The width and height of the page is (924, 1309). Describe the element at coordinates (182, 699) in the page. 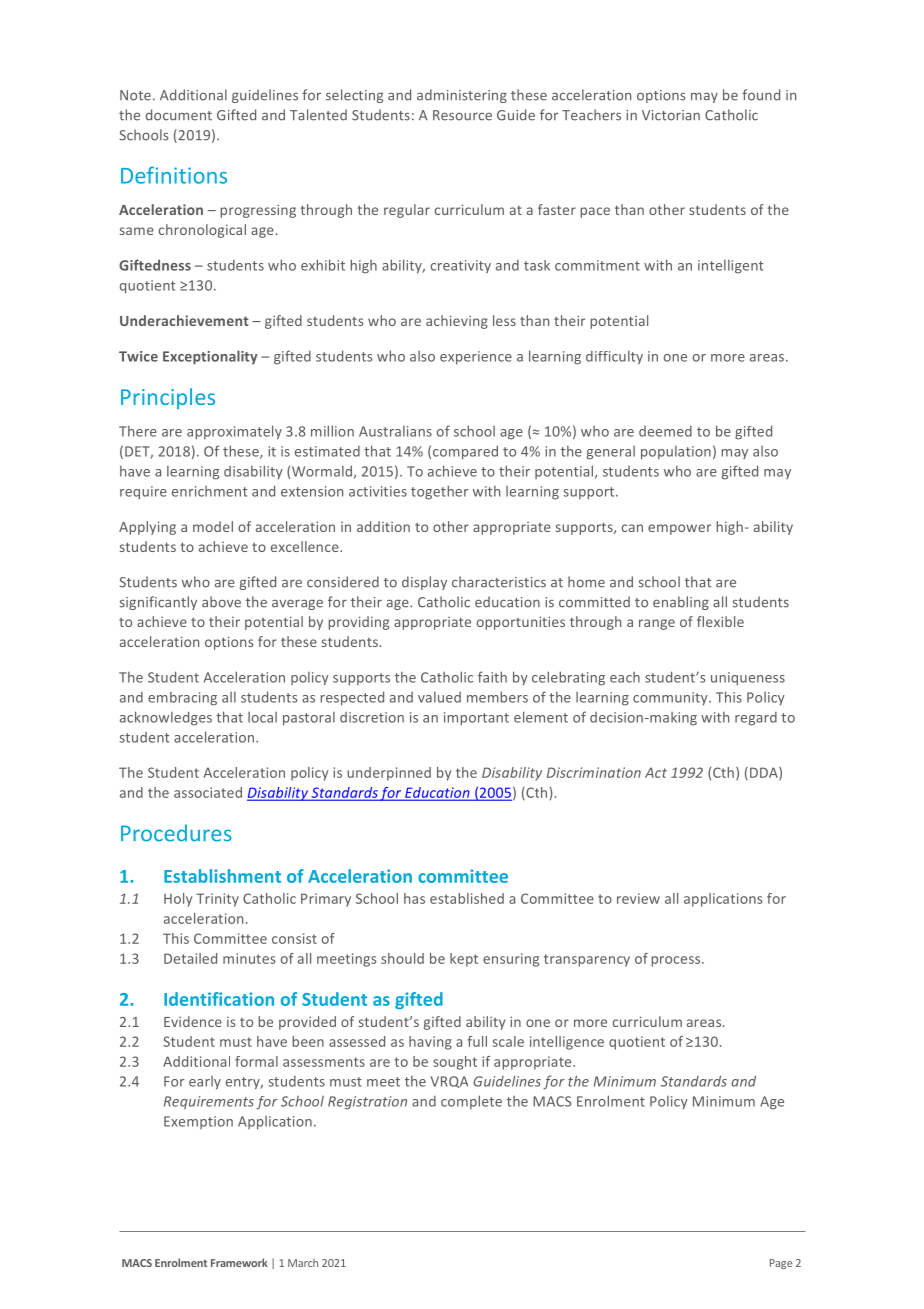

I see `embracing` at that location.
